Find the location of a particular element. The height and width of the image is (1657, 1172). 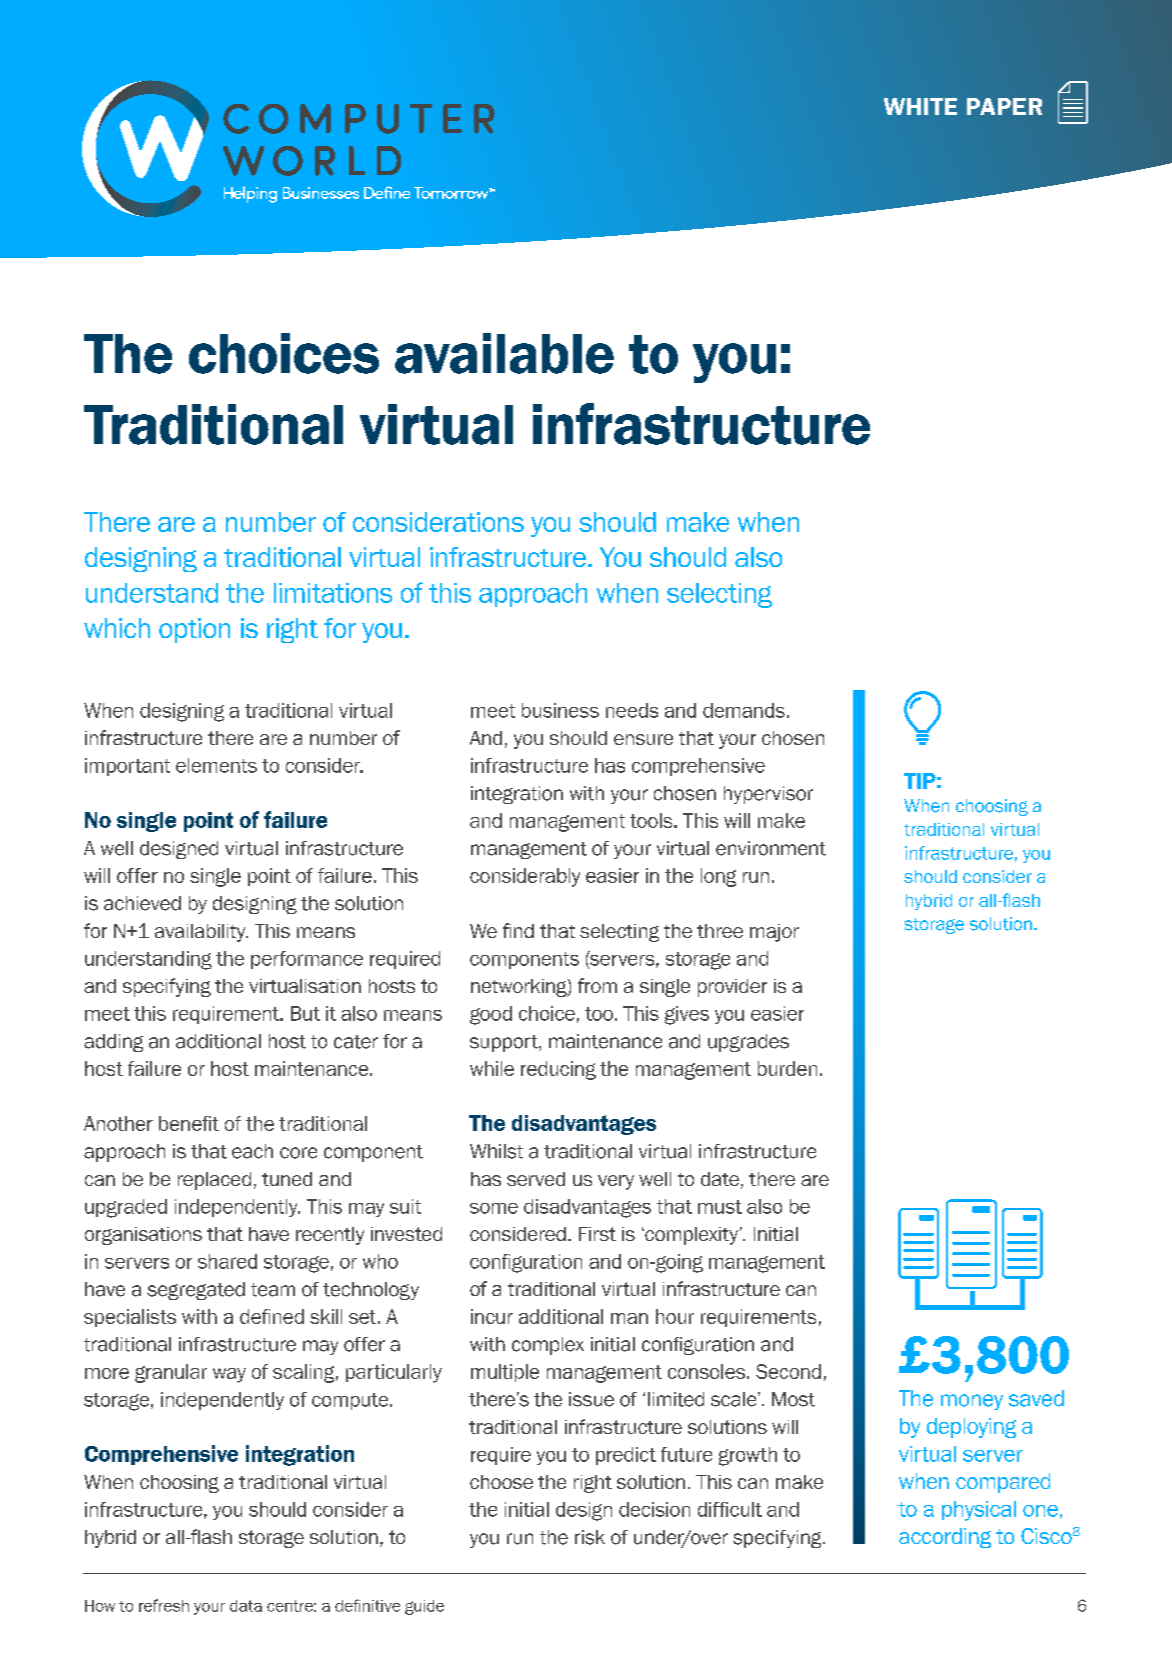

WHITE is located at coordinates (920, 106).
